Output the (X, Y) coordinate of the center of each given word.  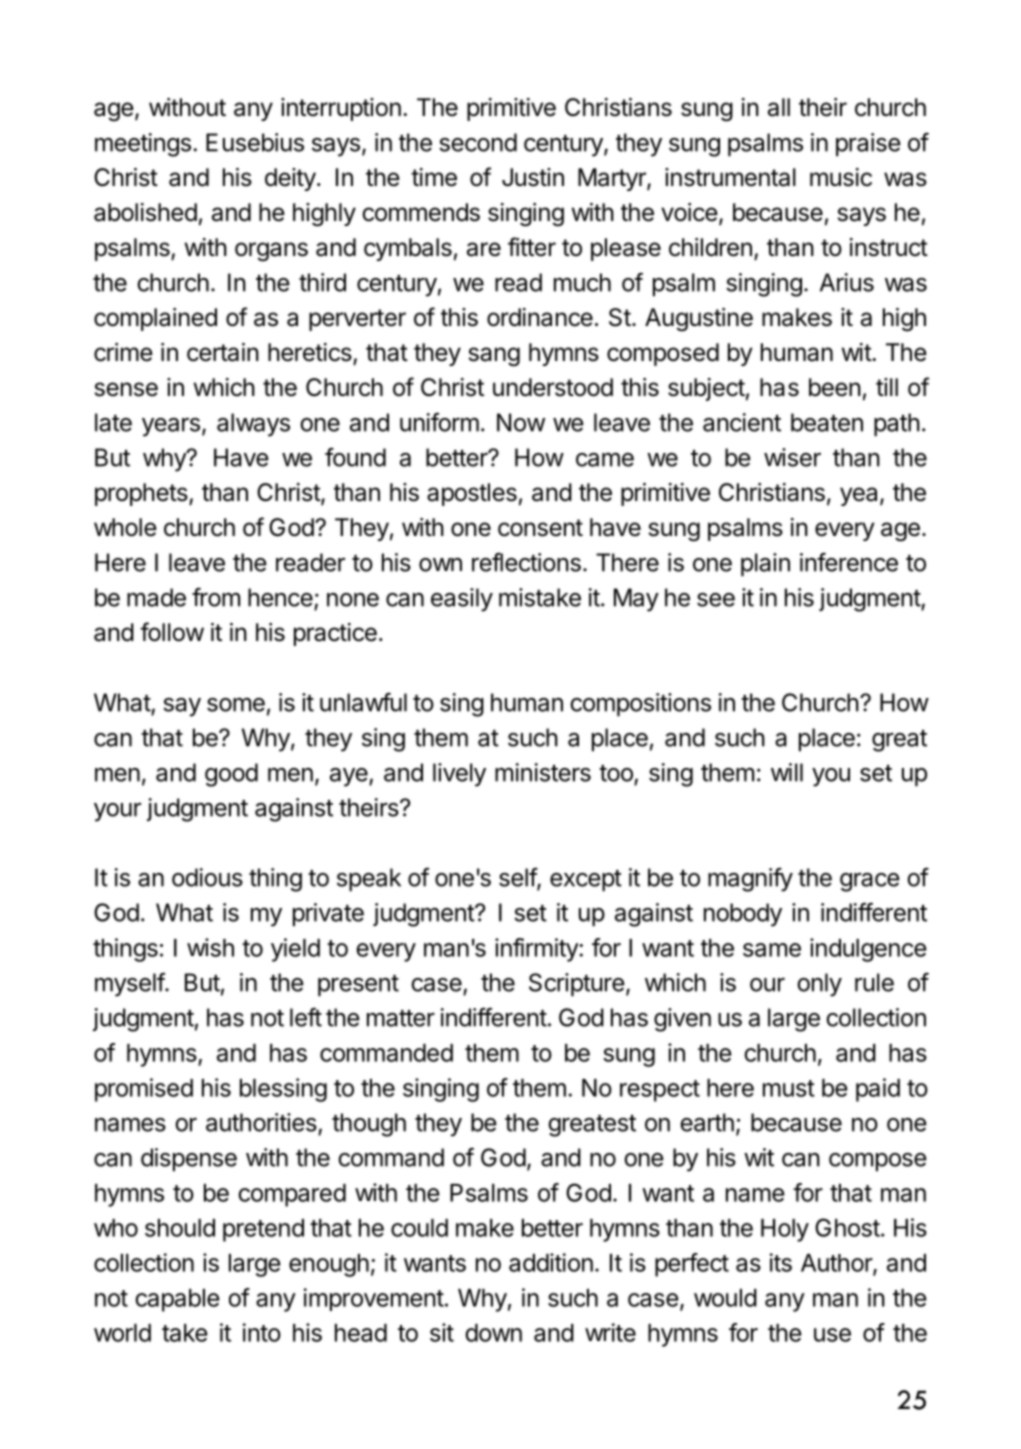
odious (207, 877)
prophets (141, 494)
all (779, 107)
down (493, 1333)
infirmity (537, 950)
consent (540, 528)
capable (177, 1300)
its (781, 1262)
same (772, 950)
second (478, 142)
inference (849, 562)
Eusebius (255, 142)
